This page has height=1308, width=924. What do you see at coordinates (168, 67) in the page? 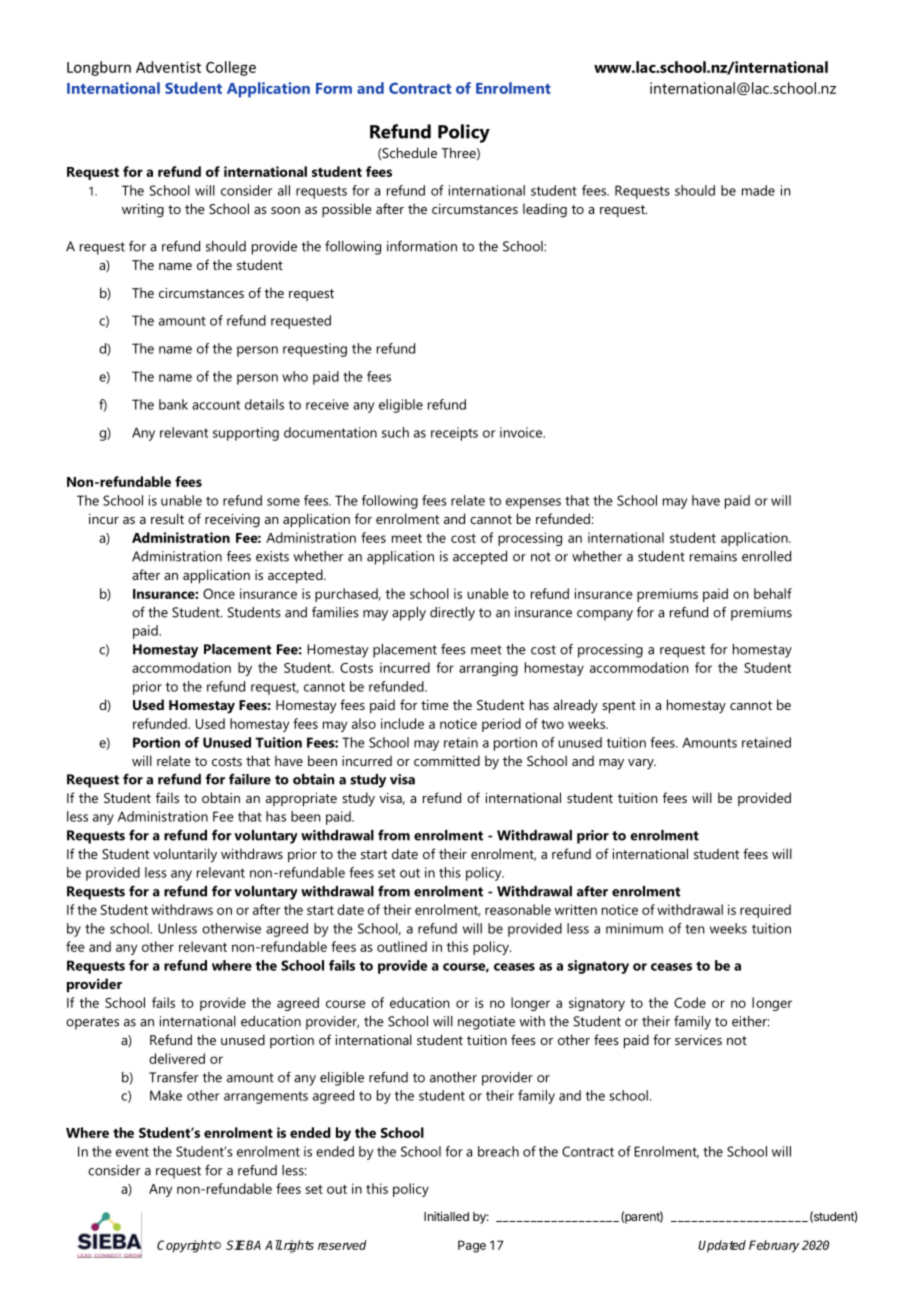
I see `Adventist` at bounding box center [168, 67].
